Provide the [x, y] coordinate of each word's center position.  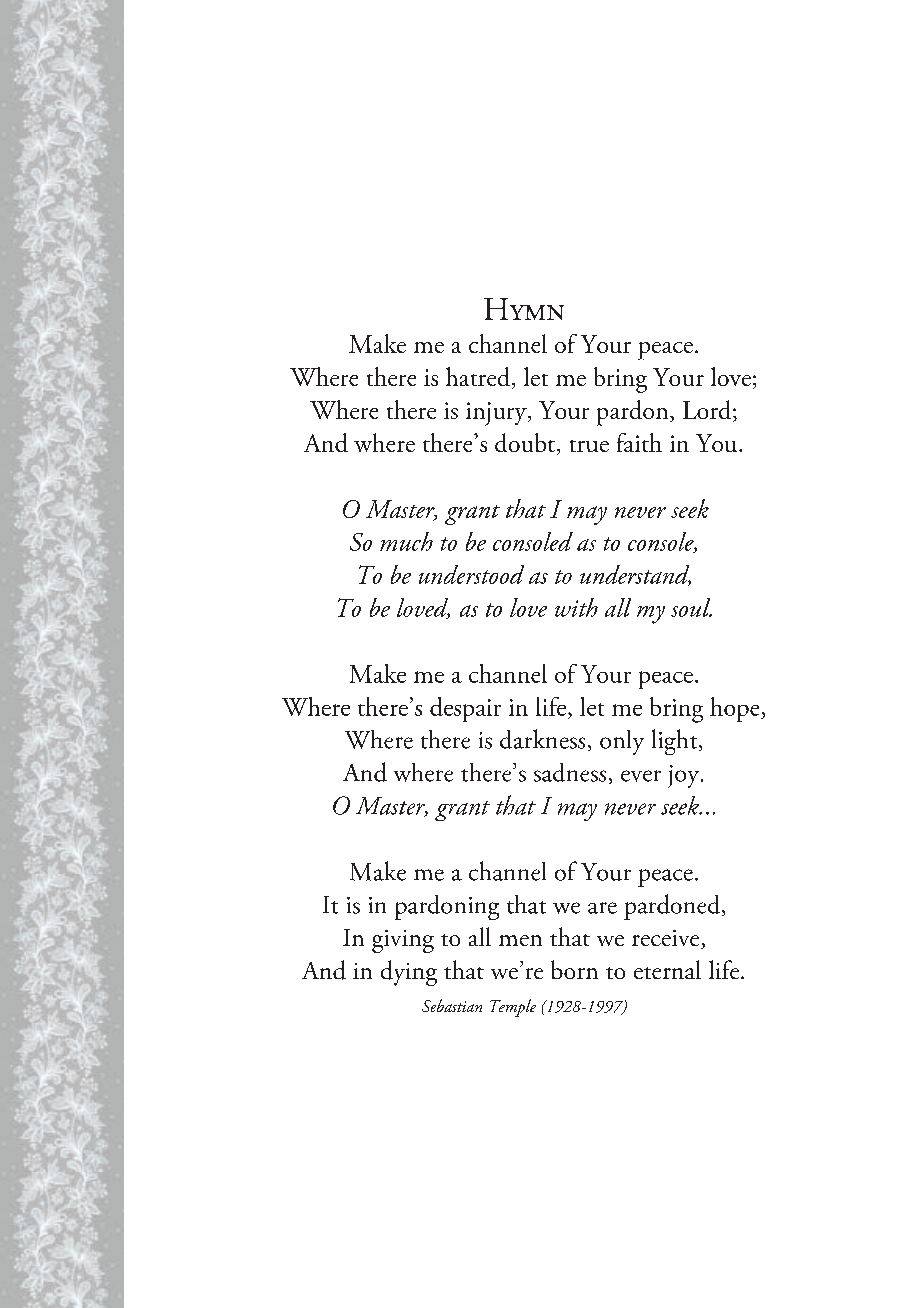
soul [691, 607]
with [576, 607]
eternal [667, 969]
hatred [478, 376]
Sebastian [452, 1005]
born [574, 969]
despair [465, 709]
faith [639, 442]
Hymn [524, 309]
